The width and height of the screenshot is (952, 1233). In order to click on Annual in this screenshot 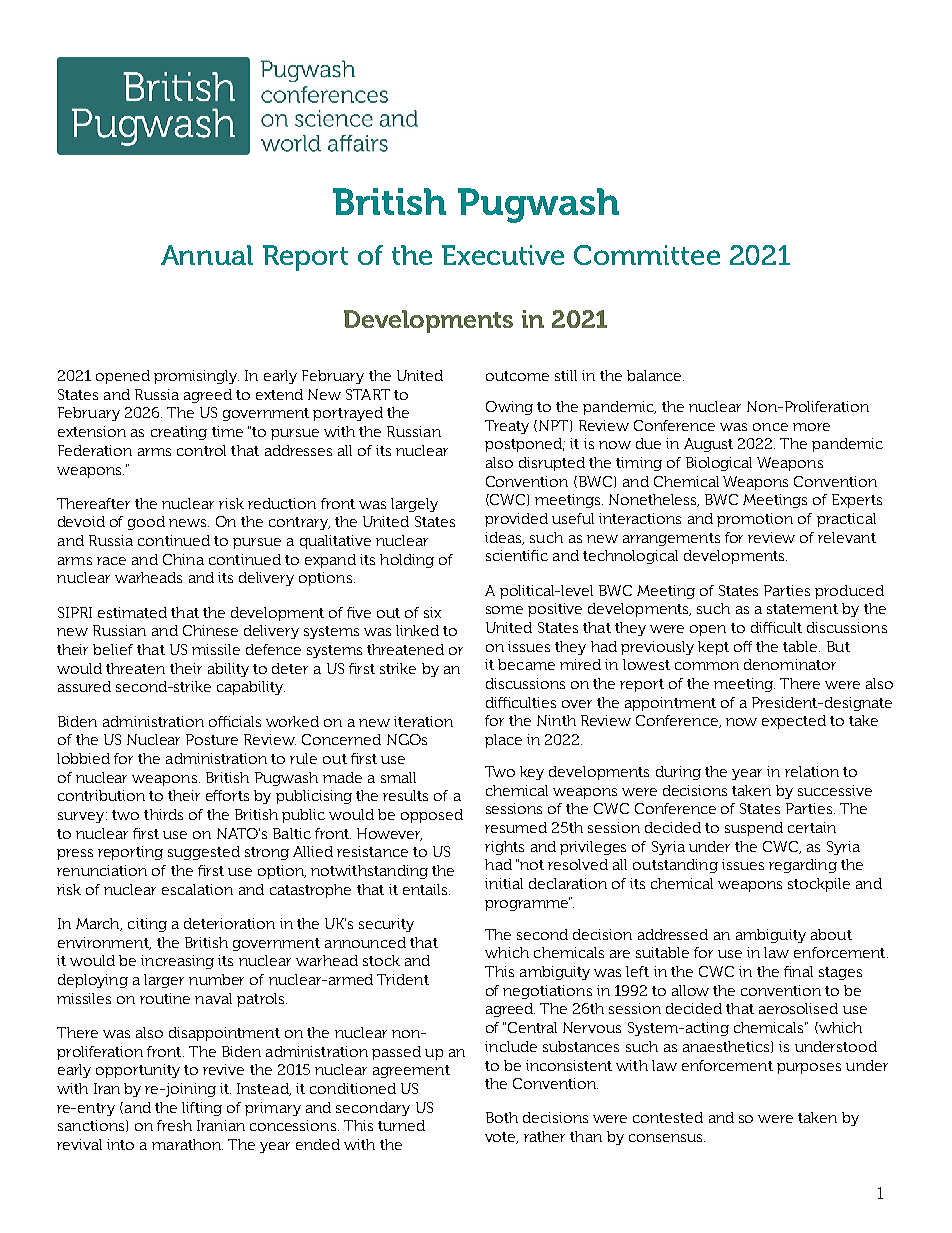, I will do `click(207, 255)`.
